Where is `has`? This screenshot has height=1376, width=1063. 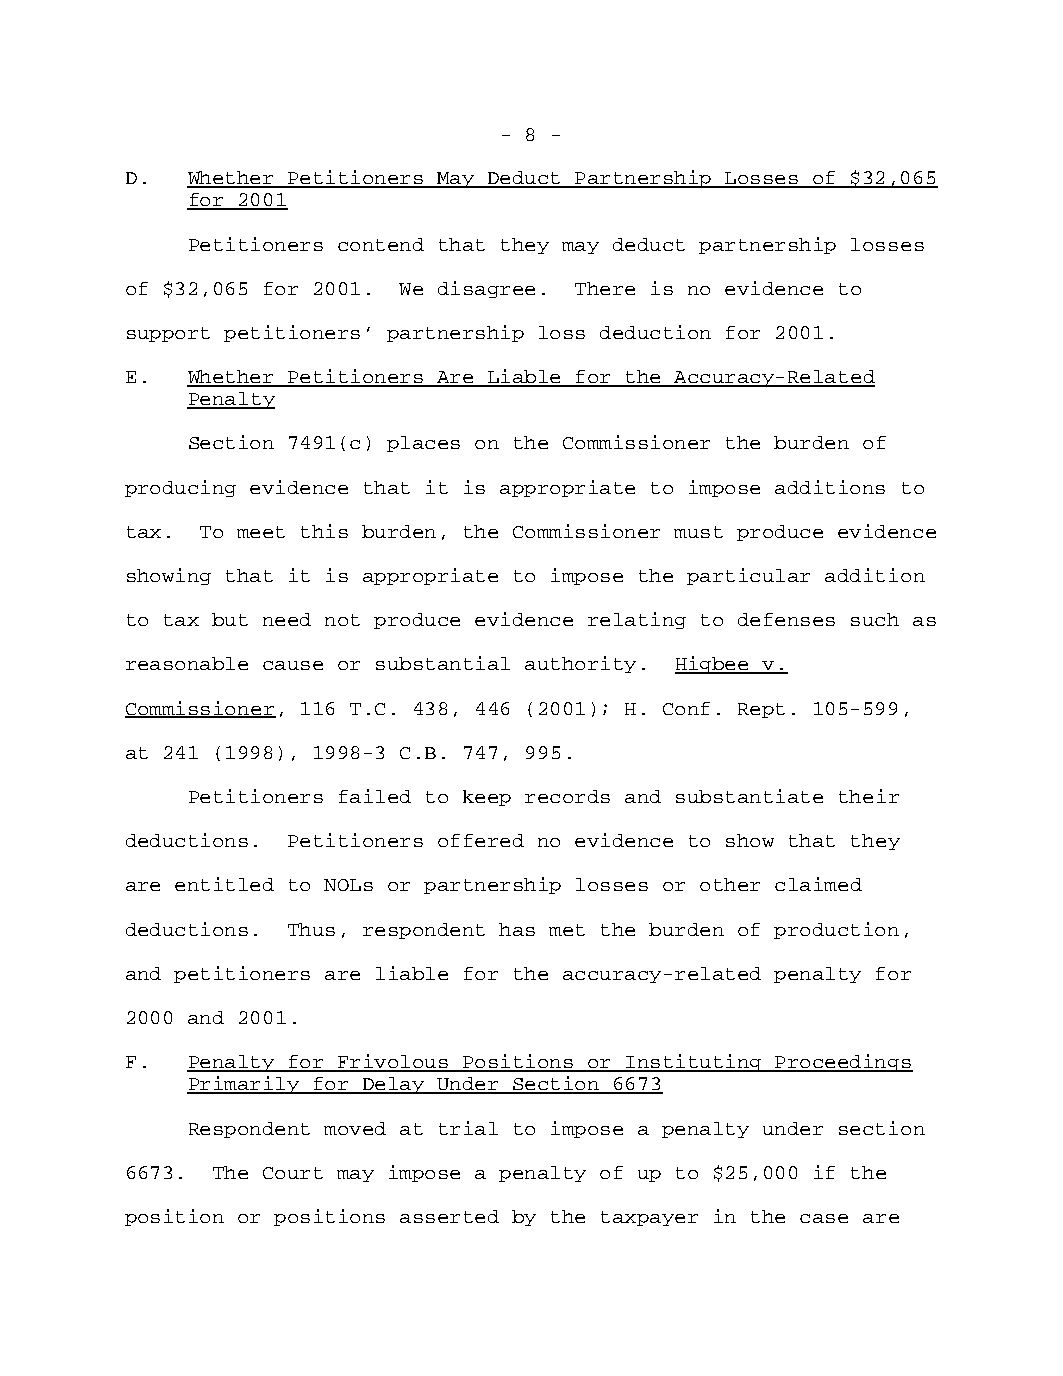 has is located at coordinates (517, 929).
